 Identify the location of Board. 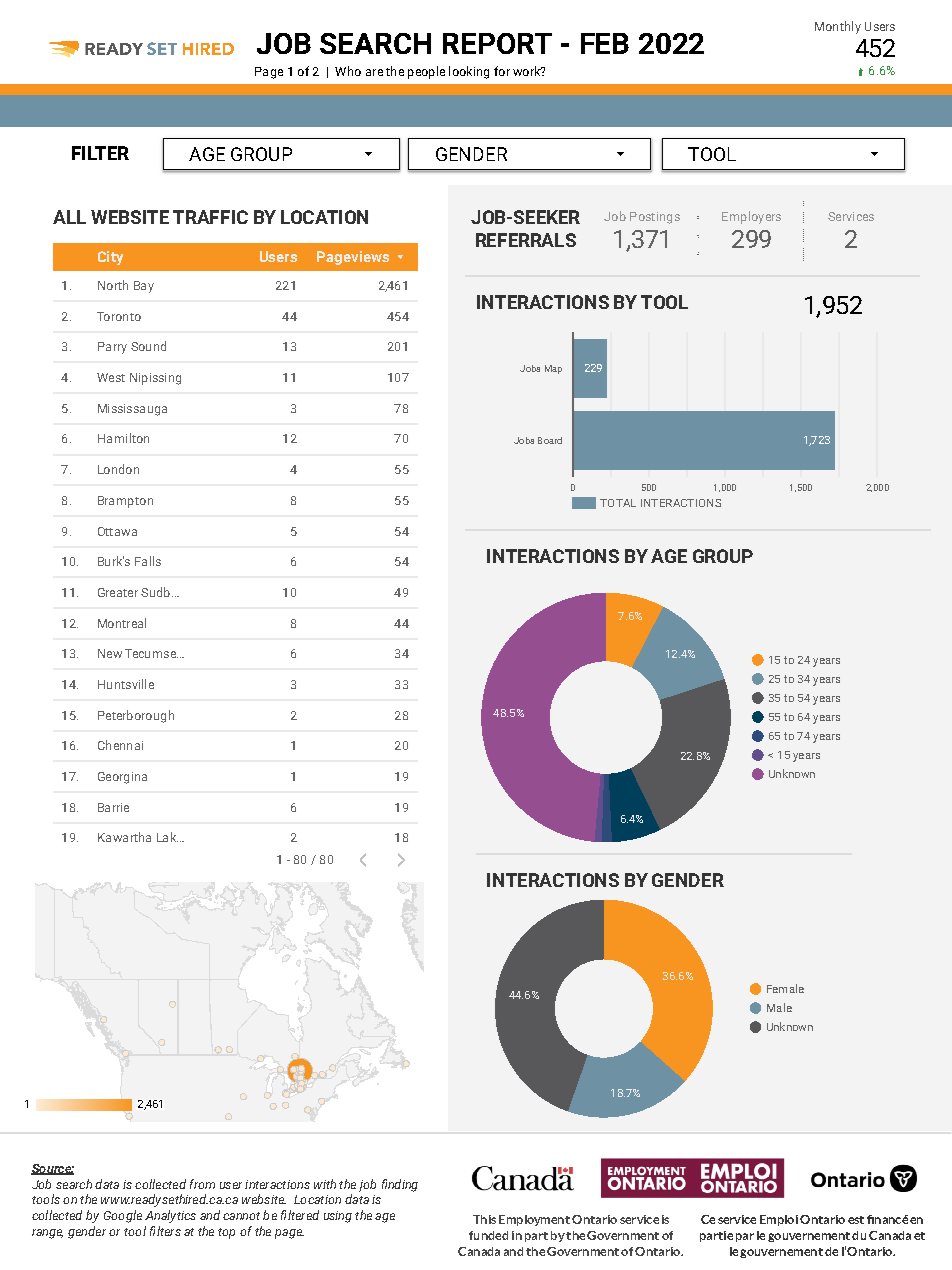
(550, 440).
